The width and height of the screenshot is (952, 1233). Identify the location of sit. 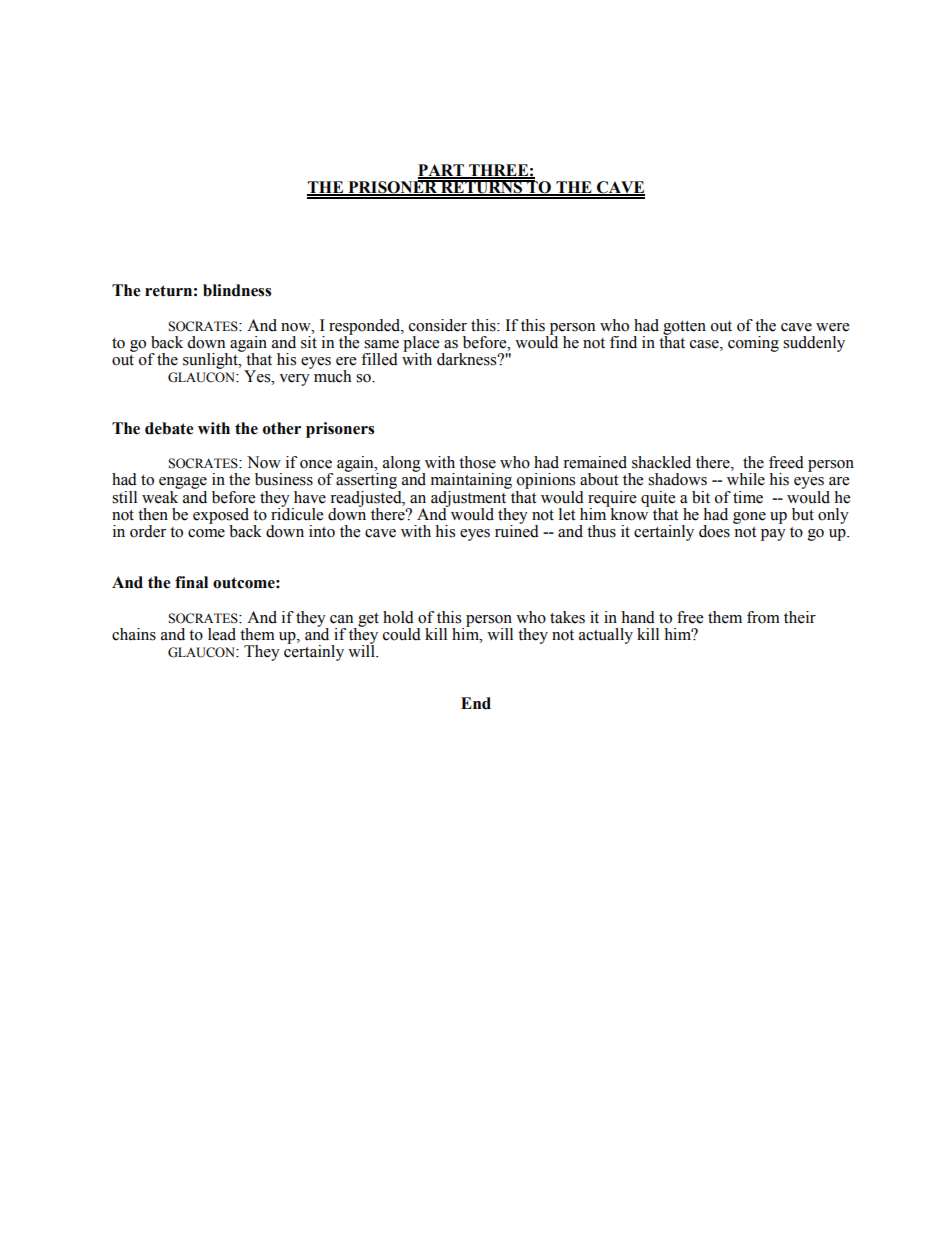
(309, 341).
